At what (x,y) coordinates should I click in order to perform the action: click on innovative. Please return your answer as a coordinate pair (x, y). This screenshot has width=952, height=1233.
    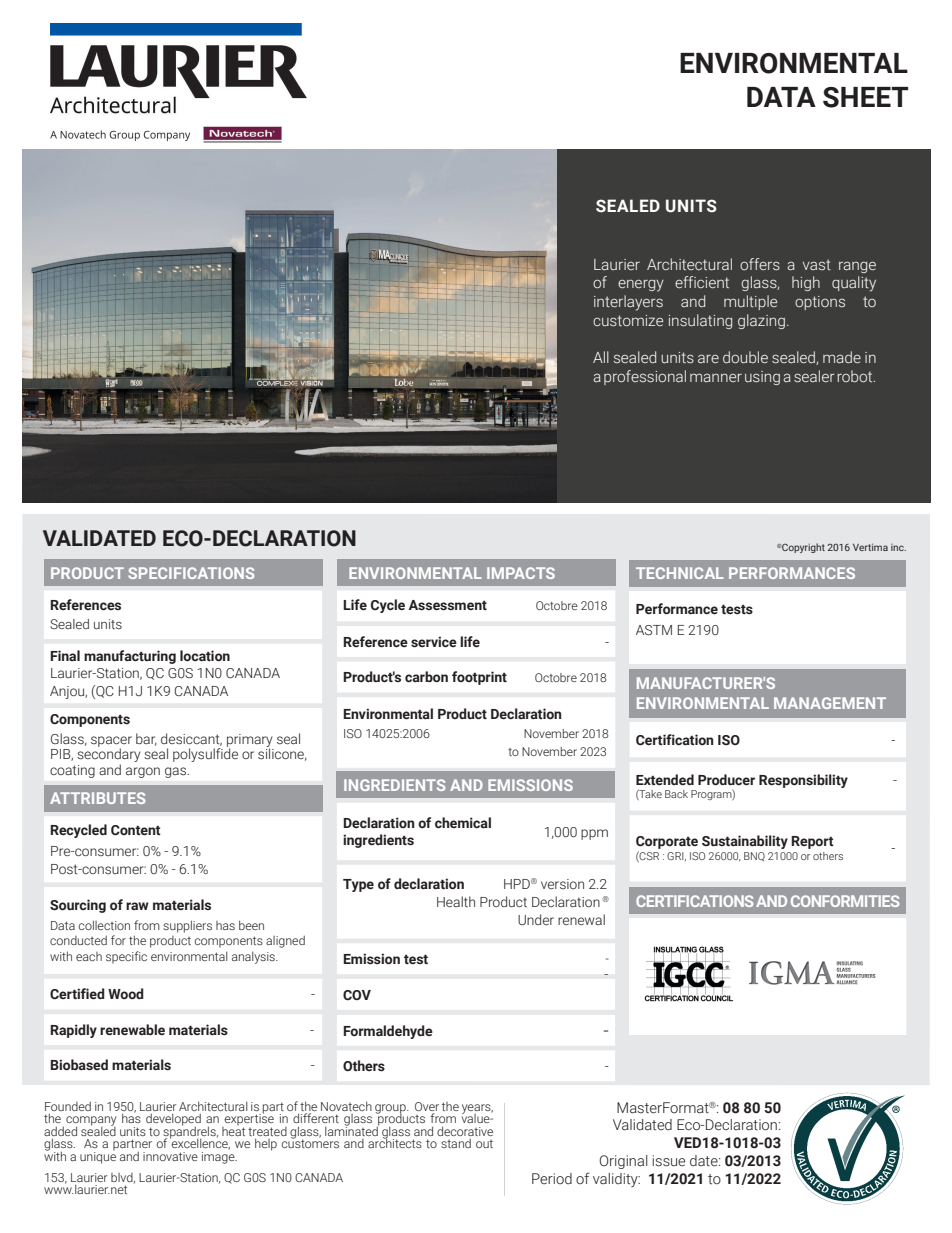
    Looking at the image, I should click on (170, 1156).
